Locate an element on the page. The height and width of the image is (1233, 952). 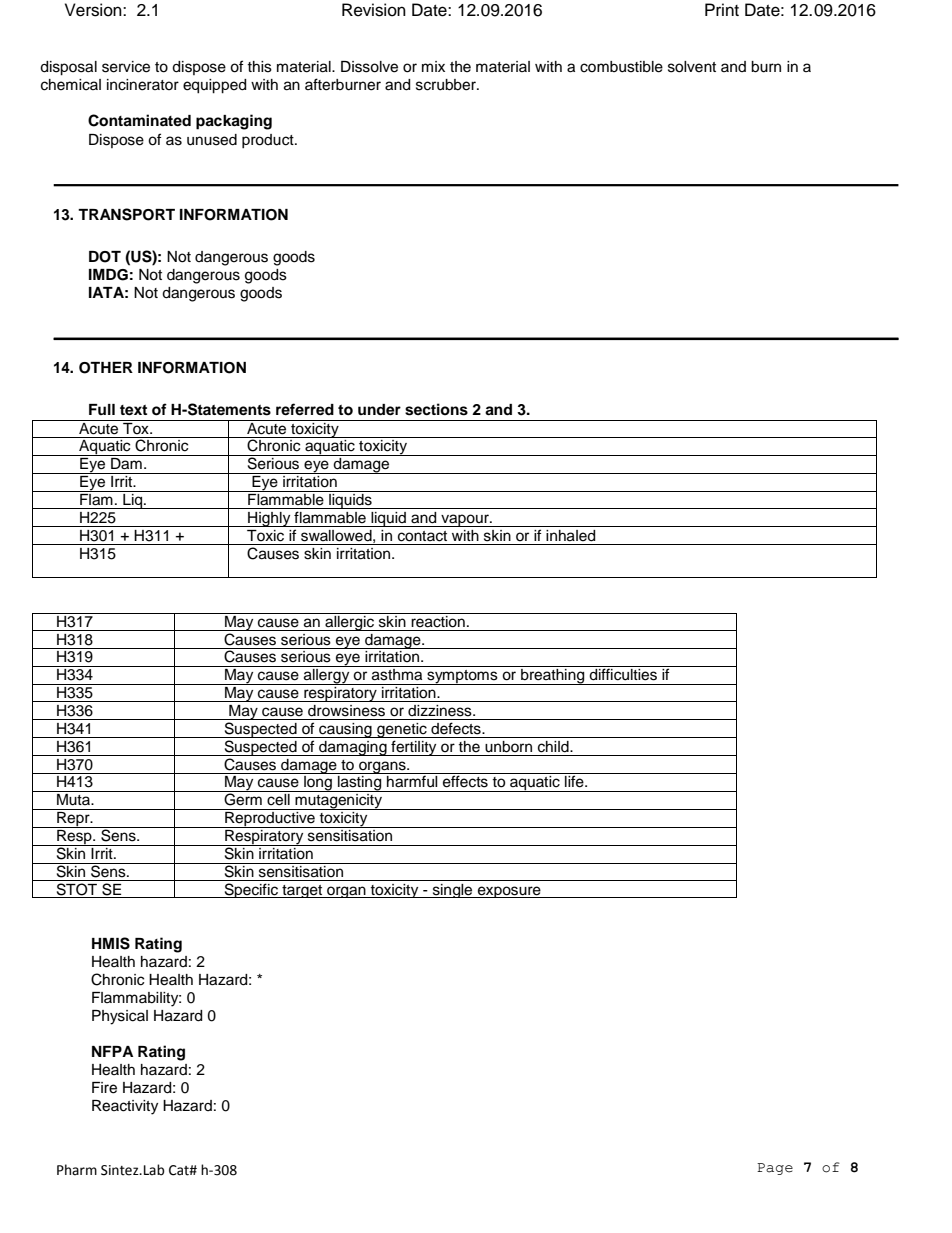
mix is located at coordinates (433, 66).
